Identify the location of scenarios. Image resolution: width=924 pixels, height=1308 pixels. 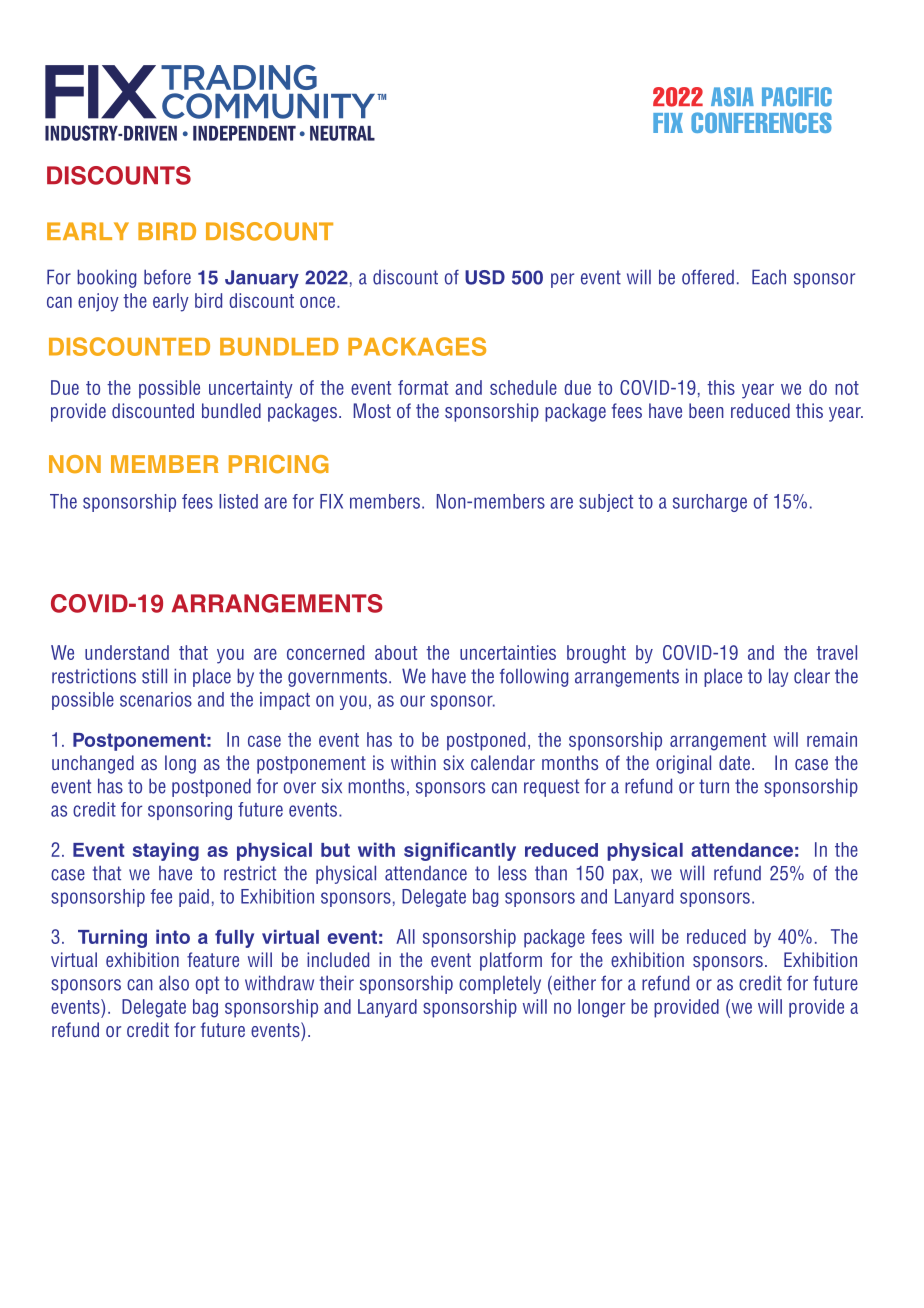
(156, 699).
